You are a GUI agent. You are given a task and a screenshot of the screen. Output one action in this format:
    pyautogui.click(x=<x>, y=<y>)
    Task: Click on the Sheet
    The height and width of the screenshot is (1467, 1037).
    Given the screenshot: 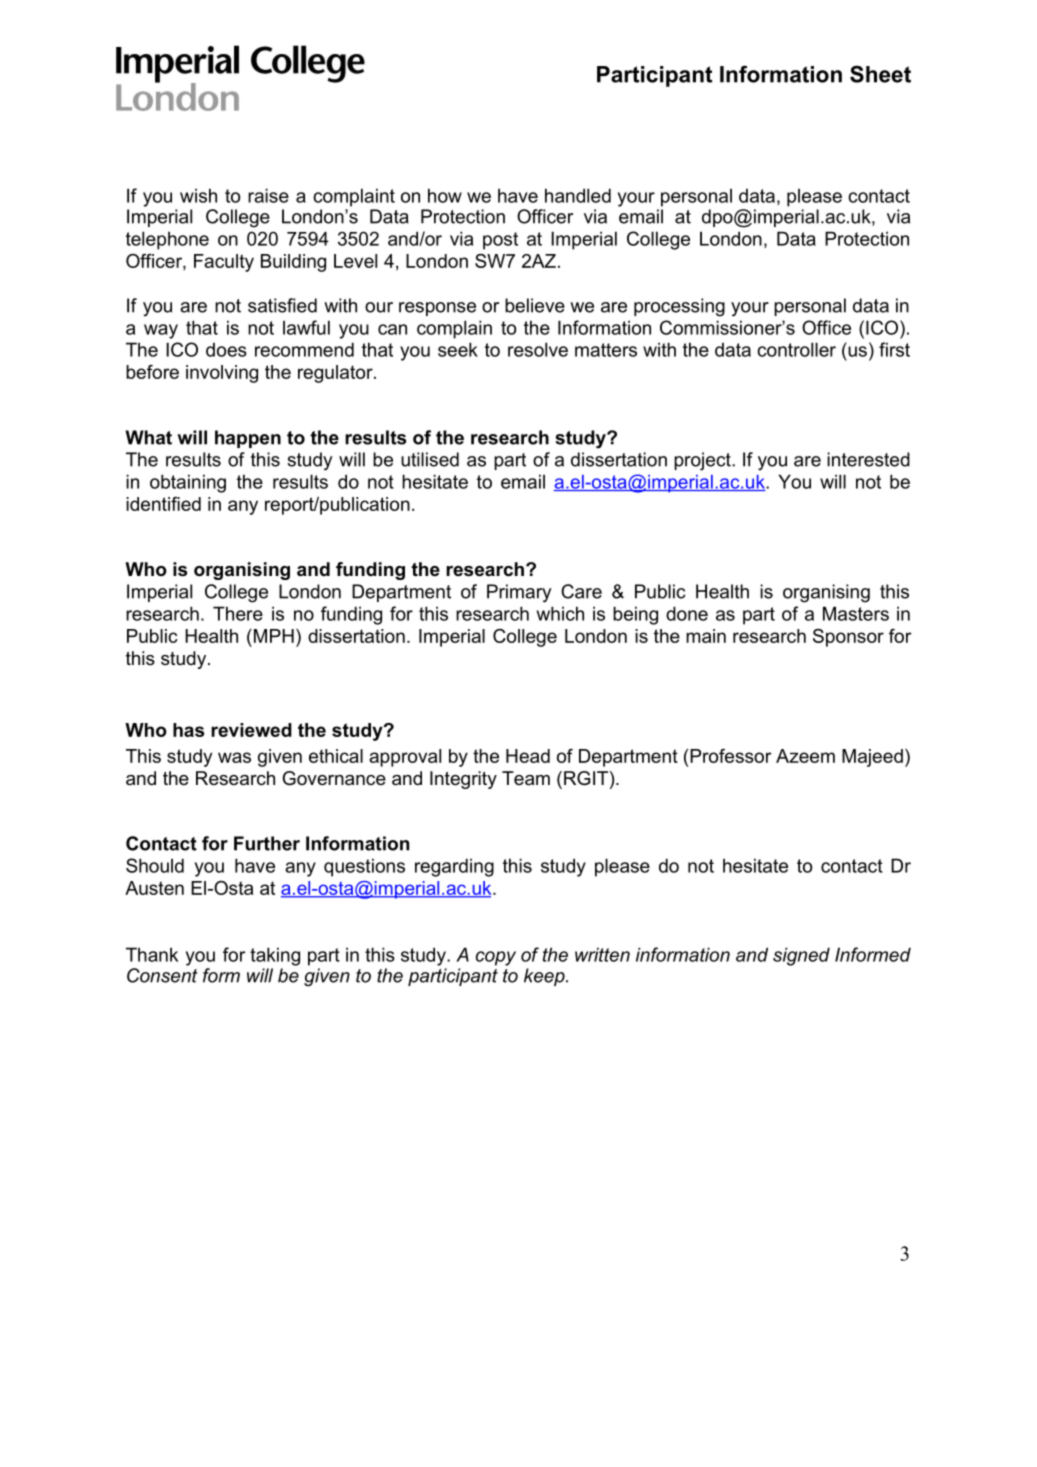 What is the action you would take?
    pyautogui.click(x=880, y=74)
